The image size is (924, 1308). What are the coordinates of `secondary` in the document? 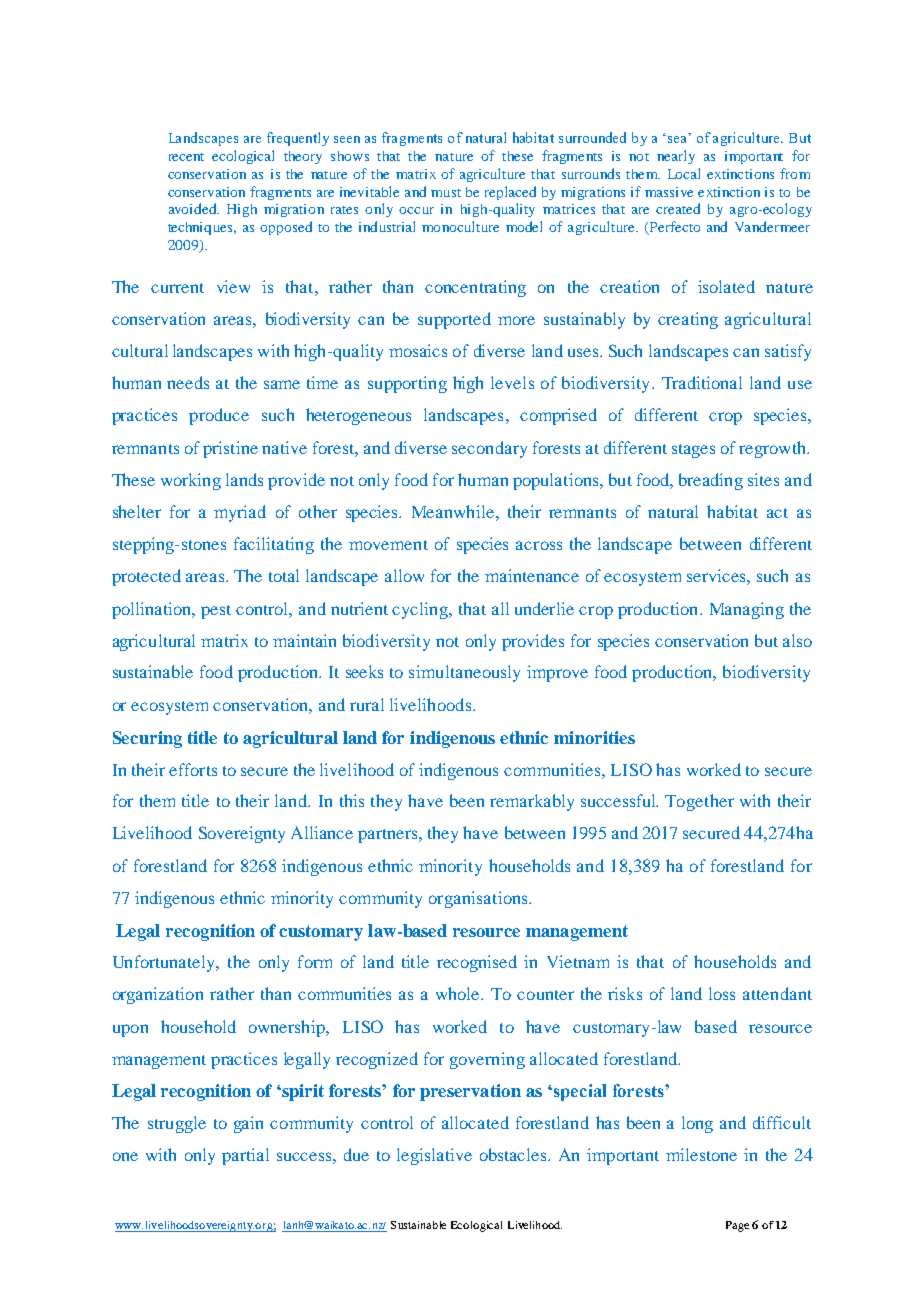 It's located at (489, 449).
